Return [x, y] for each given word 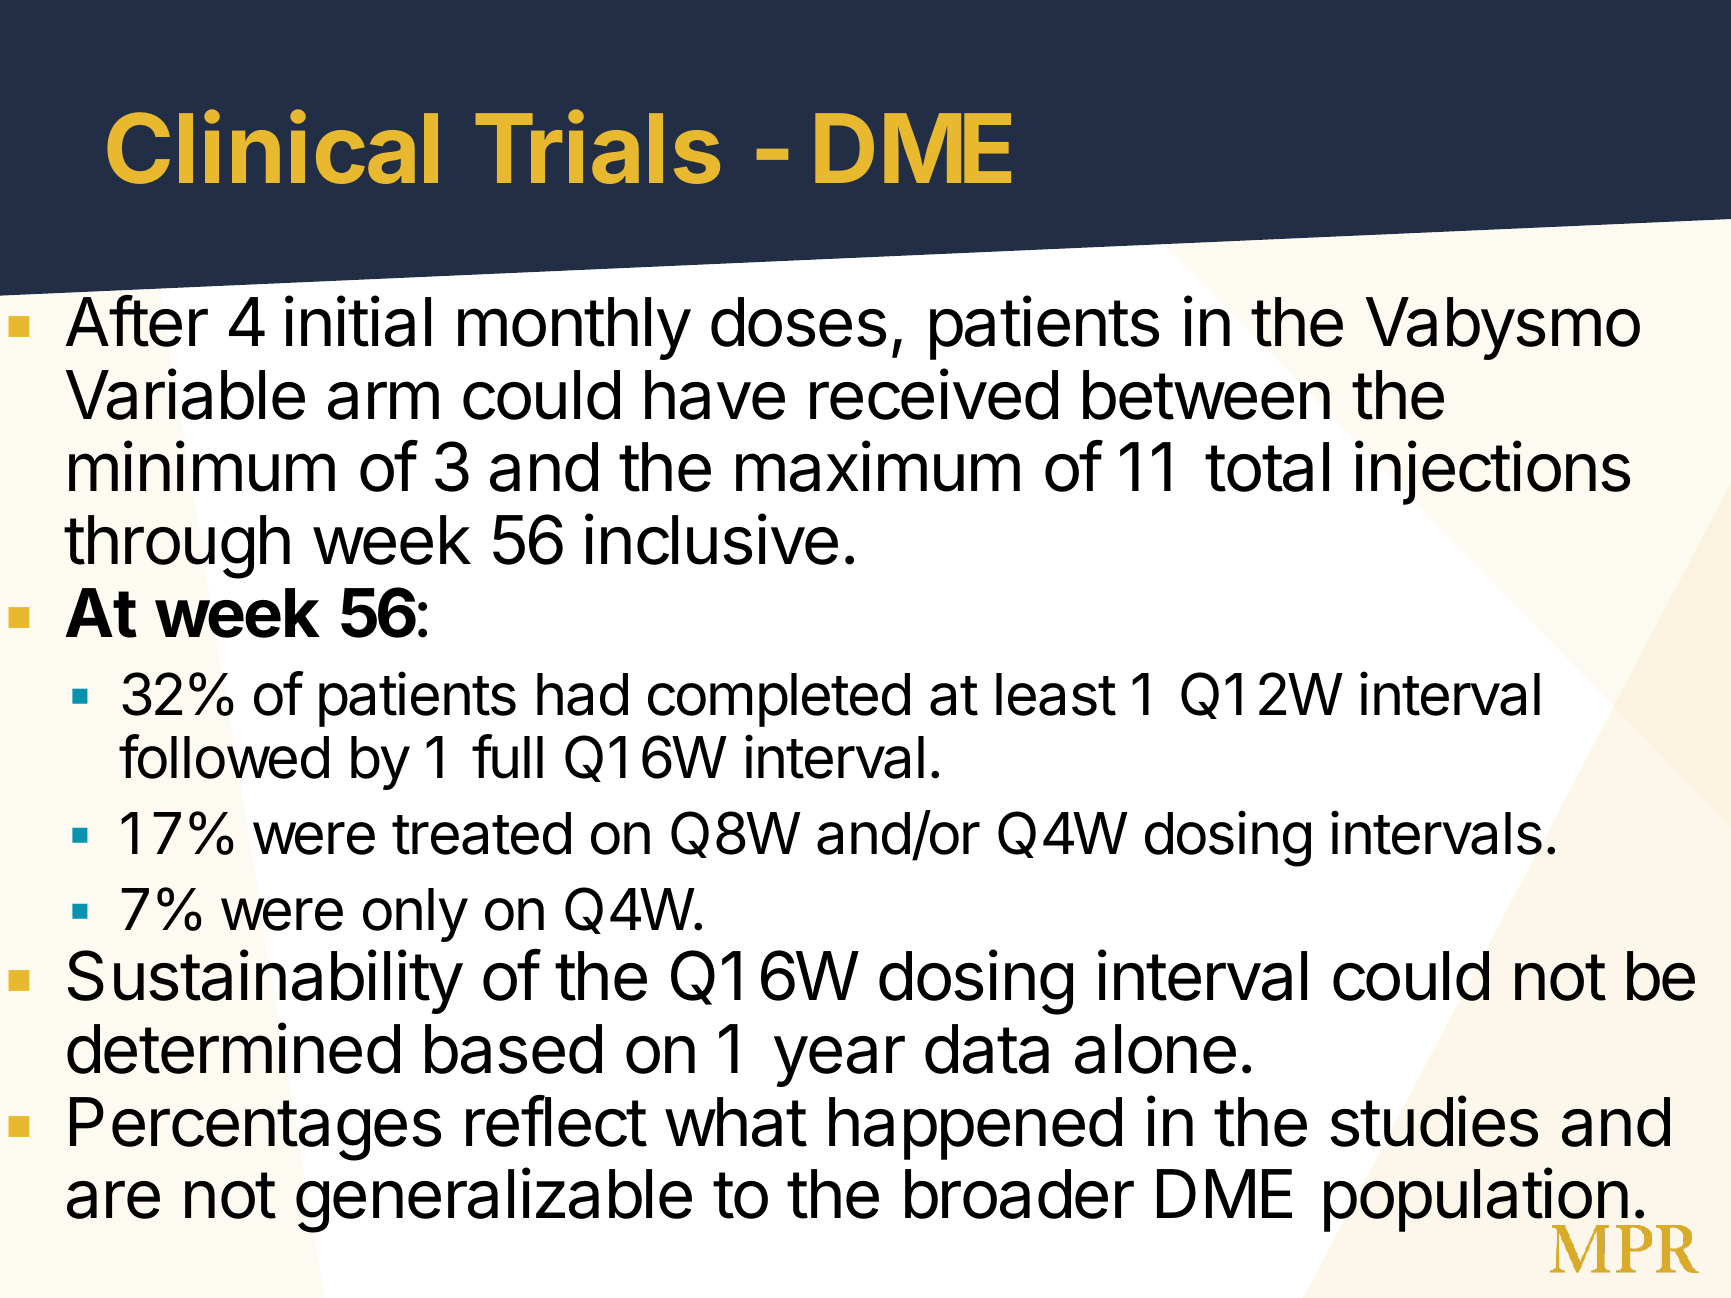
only [415, 915]
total [1267, 467]
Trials [597, 147]
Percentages [255, 1129]
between [1206, 395]
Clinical [272, 147]
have [715, 395]
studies [1434, 1121]
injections [1492, 473]
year [839, 1061]
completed [779, 700]
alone [1155, 1049]
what [736, 1122]
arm [383, 400]
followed [224, 756]
